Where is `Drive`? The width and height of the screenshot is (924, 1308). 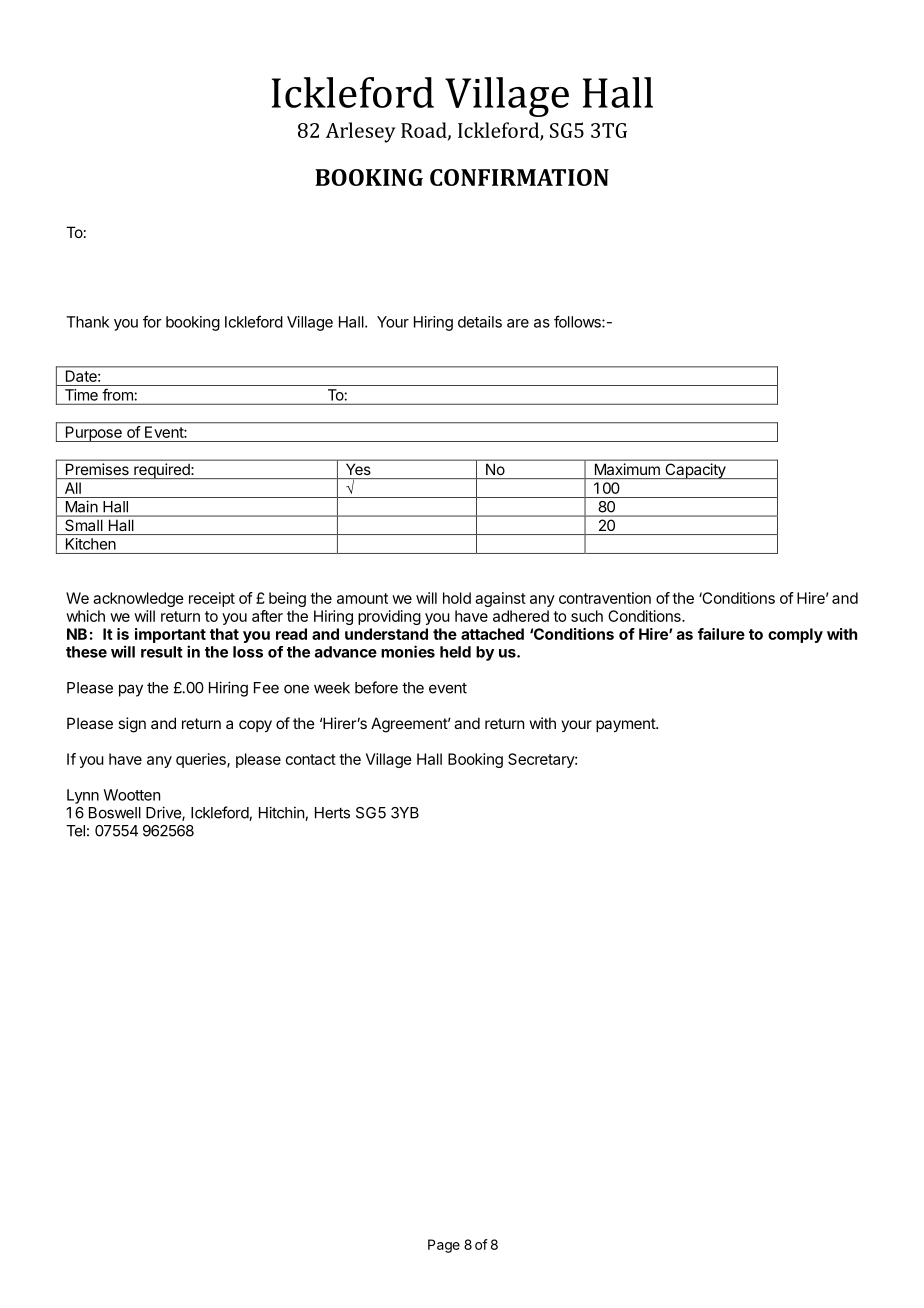
Drive is located at coordinates (164, 813).
